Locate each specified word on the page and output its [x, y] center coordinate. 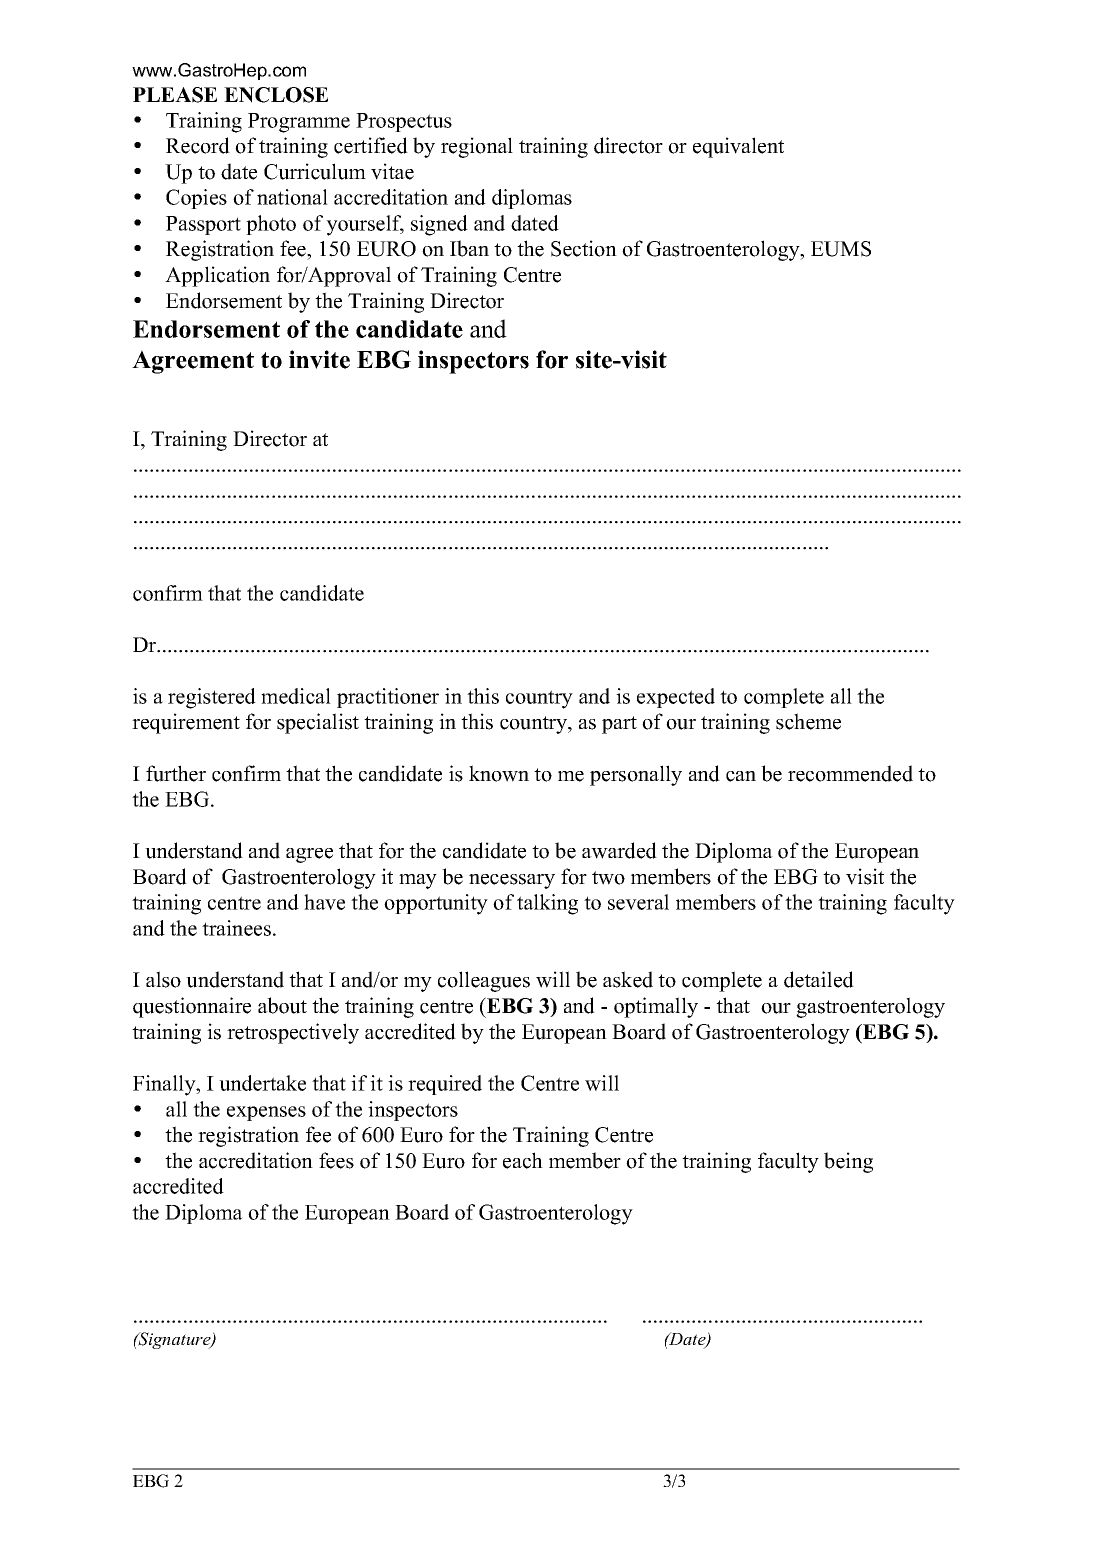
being [848, 1162]
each [523, 1160]
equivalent [738, 147]
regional [477, 147]
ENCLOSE [276, 95]
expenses [266, 1113]
